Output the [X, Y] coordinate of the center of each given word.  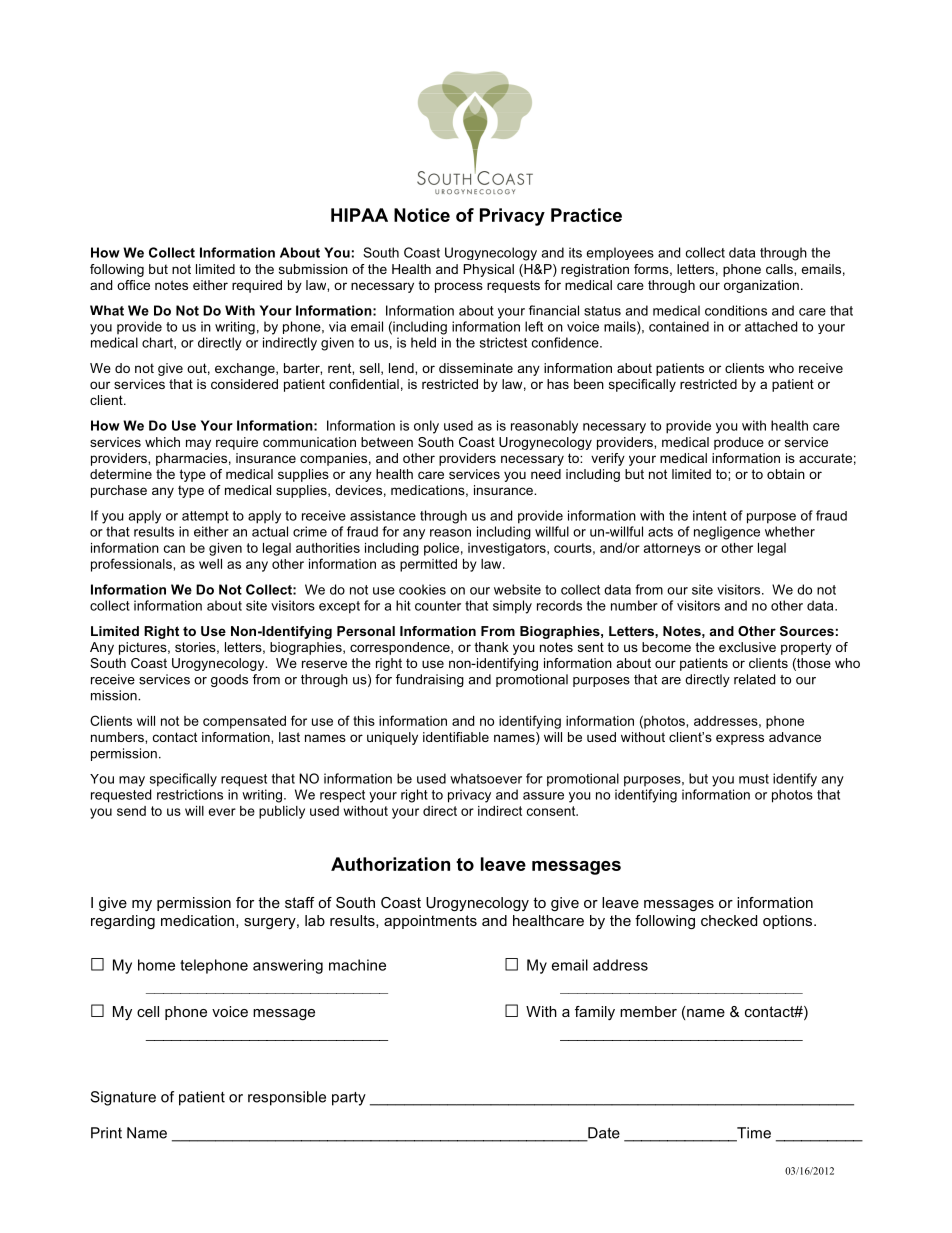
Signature [123, 1098]
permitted [428, 565]
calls [780, 269]
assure [543, 796]
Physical [489, 270]
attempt [205, 517]
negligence [727, 533]
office [133, 285]
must [754, 779]
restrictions [190, 794]
